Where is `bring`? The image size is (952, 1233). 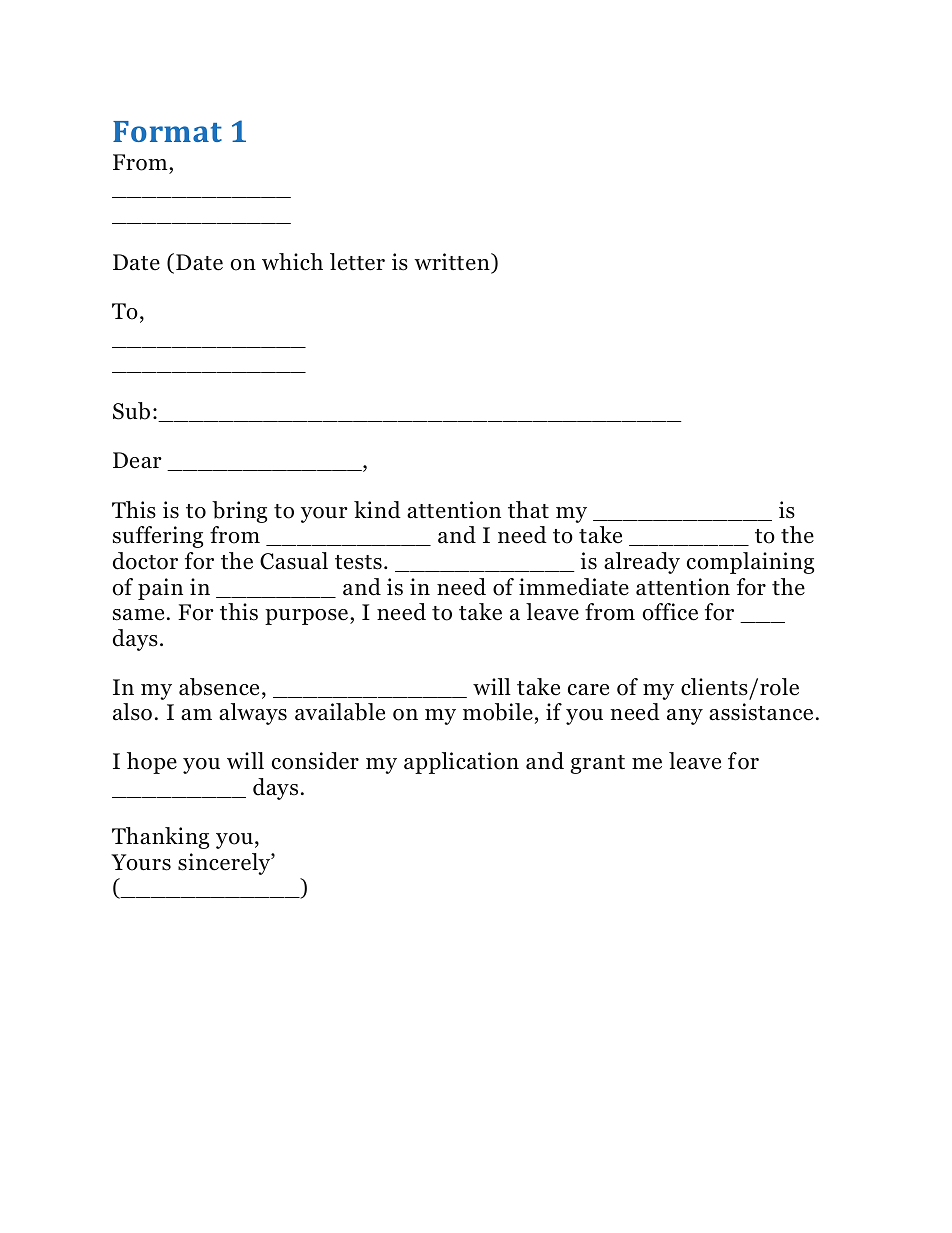
bring is located at coordinates (239, 512).
